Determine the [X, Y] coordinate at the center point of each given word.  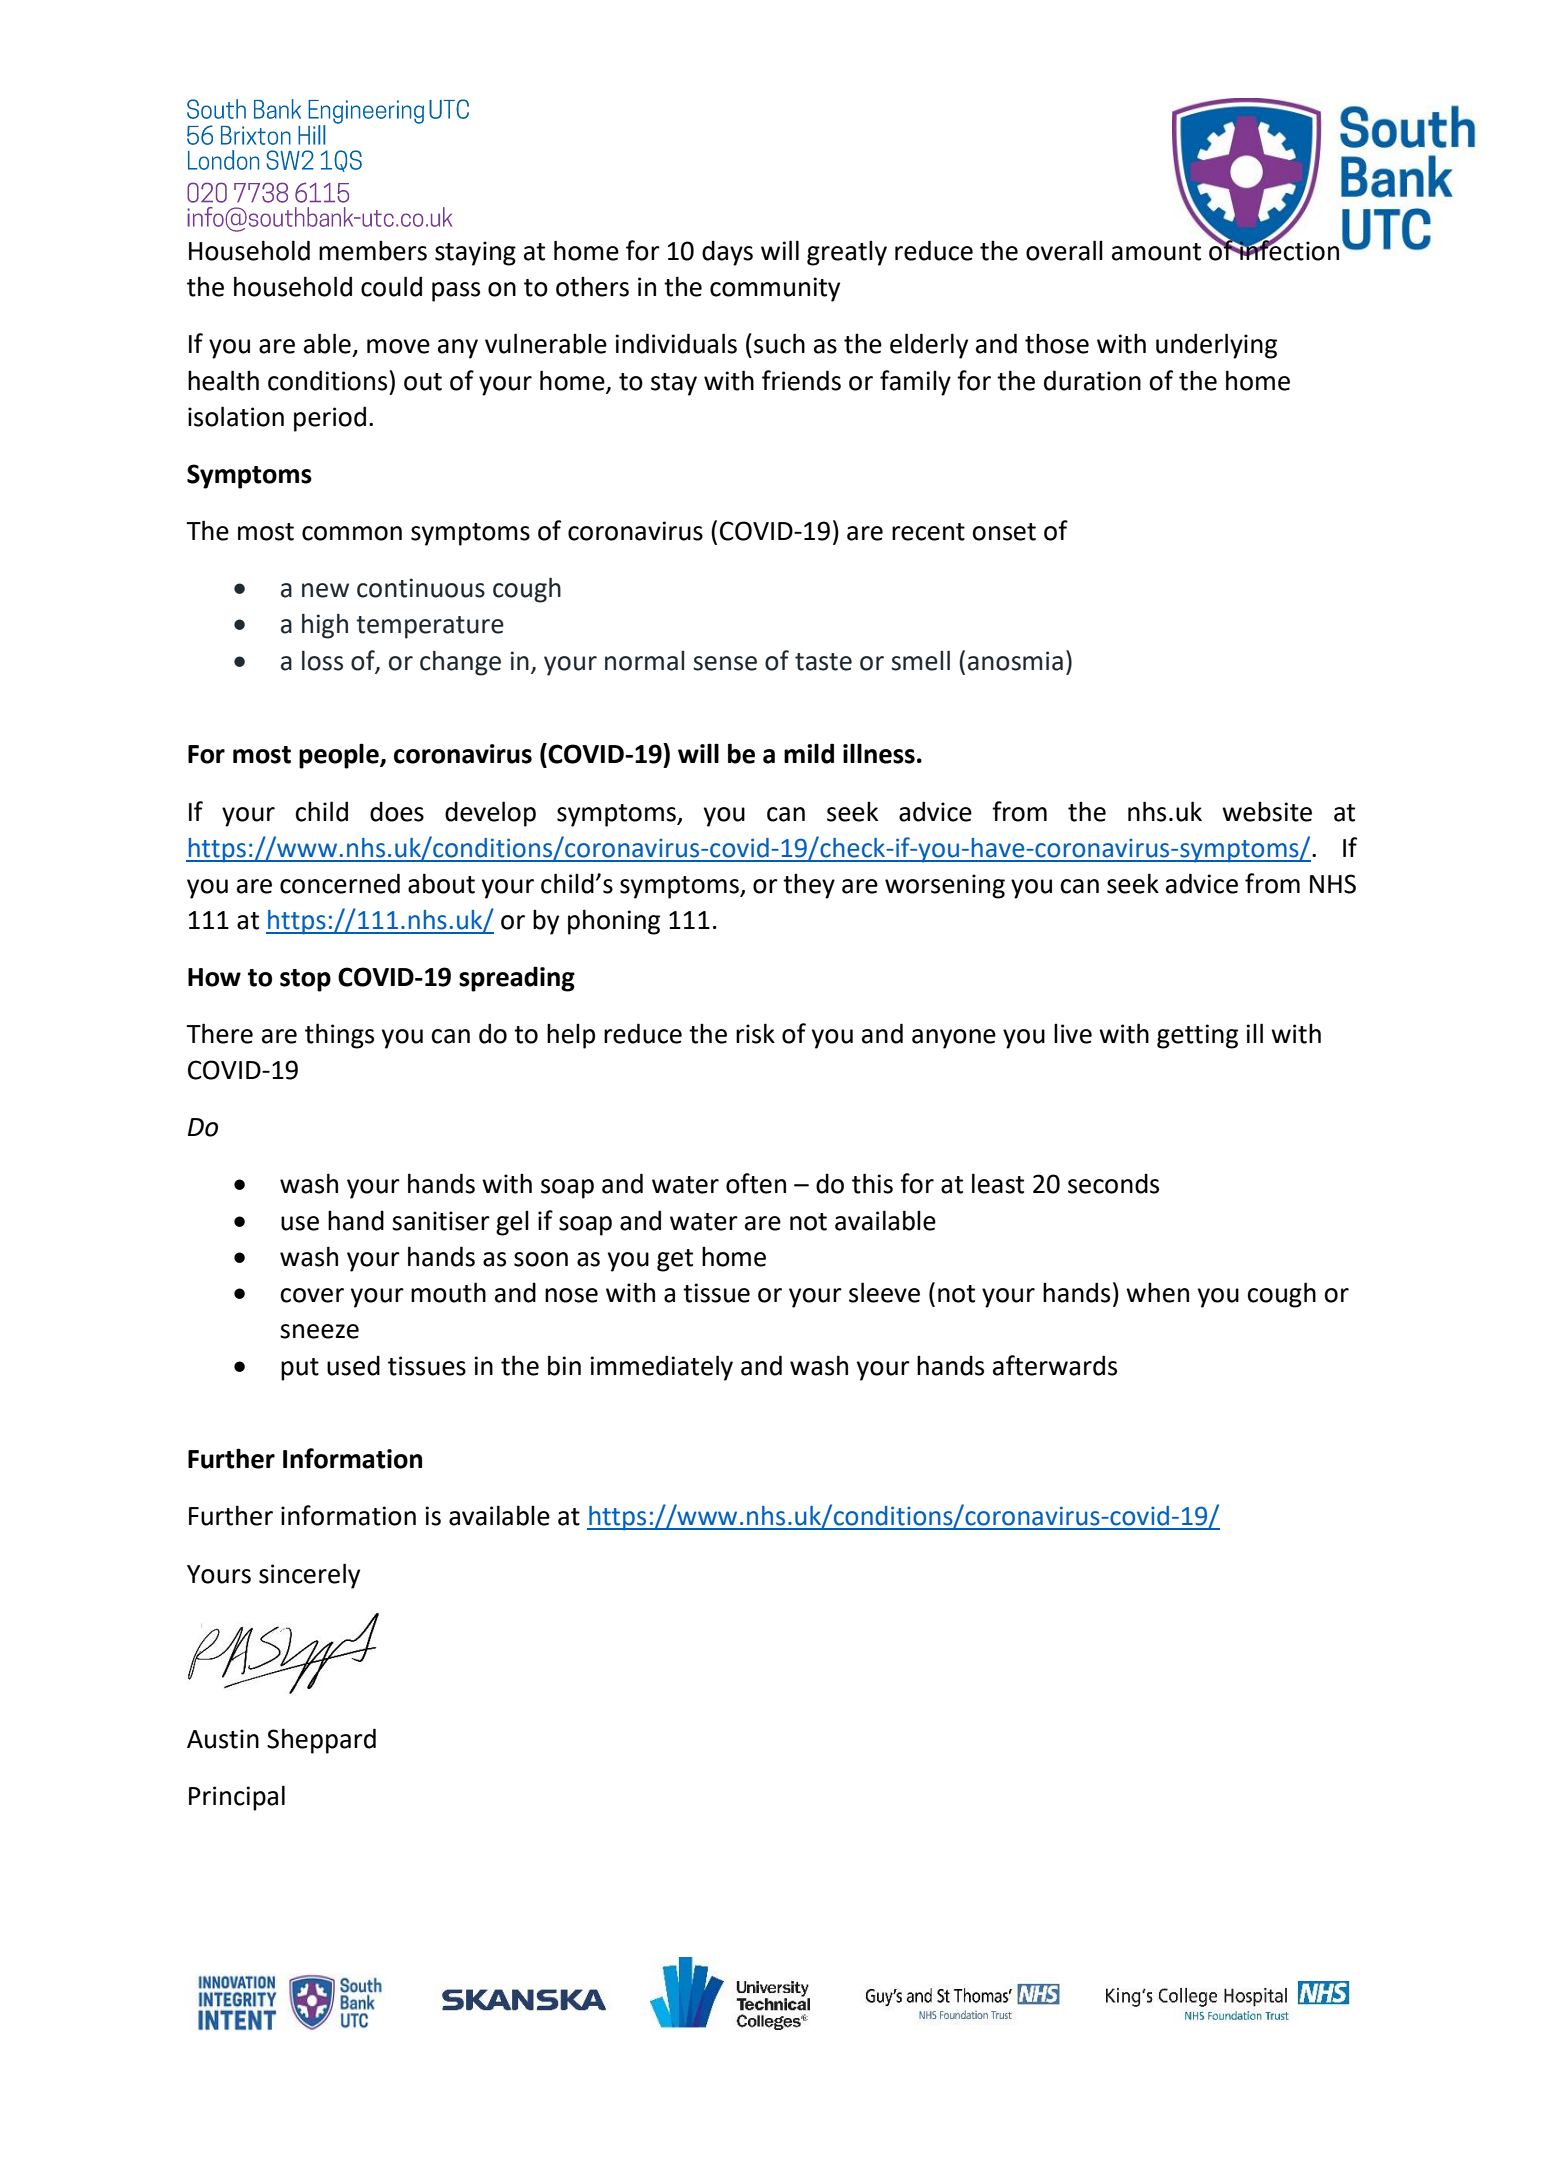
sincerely [309, 1576]
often [756, 1183]
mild [809, 753]
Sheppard [321, 1741]
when [1157, 1292]
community [775, 289]
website [1267, 811]
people [340, 756]
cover [312, 1295]
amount [1156, 252]
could [391, 286]
